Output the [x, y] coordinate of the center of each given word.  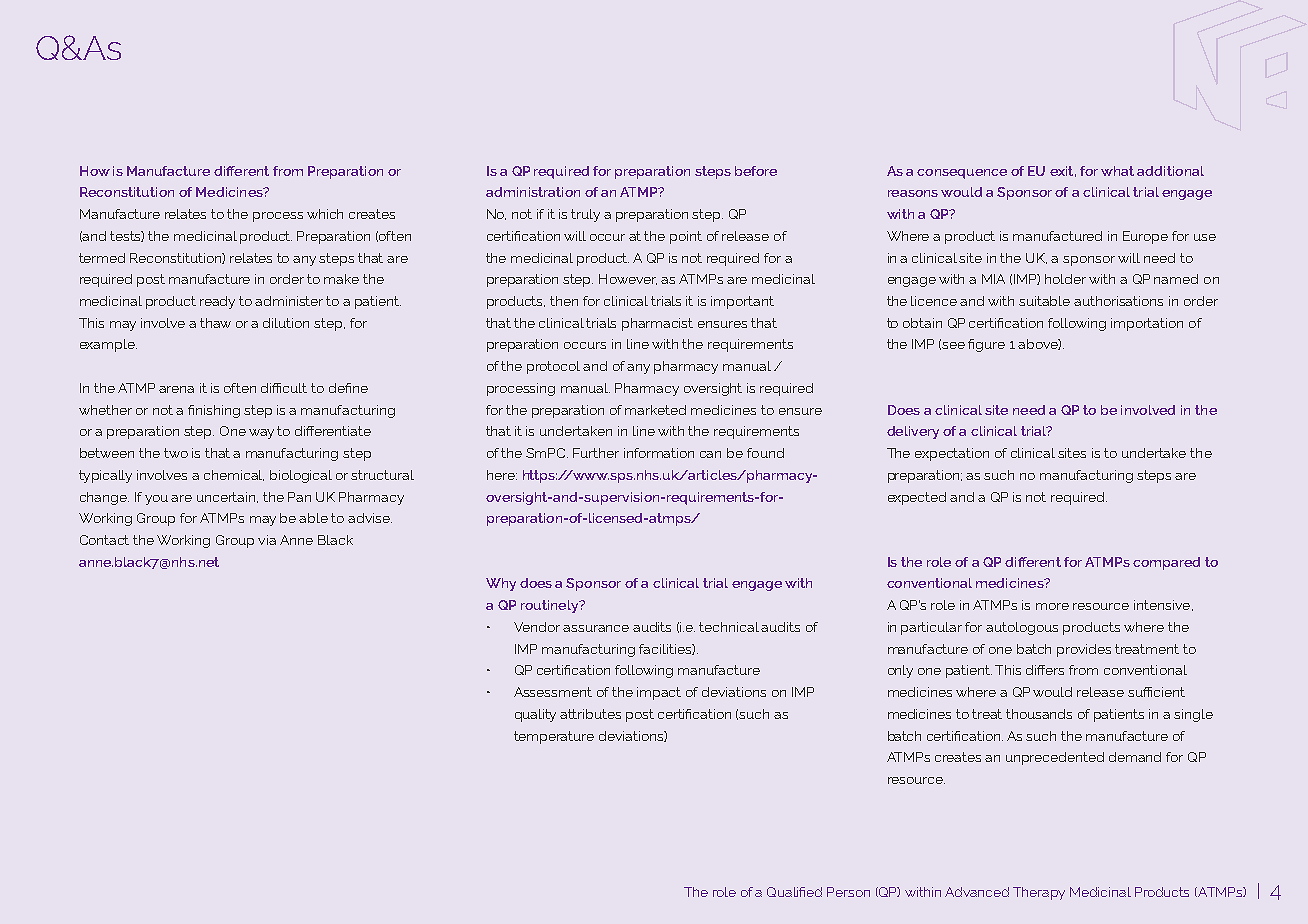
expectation [952, 454]
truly [585, 215]
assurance [596, 628]
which [325, 214]
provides [1084, 650]
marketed [655, 410]
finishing [214, 411]
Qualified [794, 892]
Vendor [537, 627]
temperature [554, 737]
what [1117, 171]
